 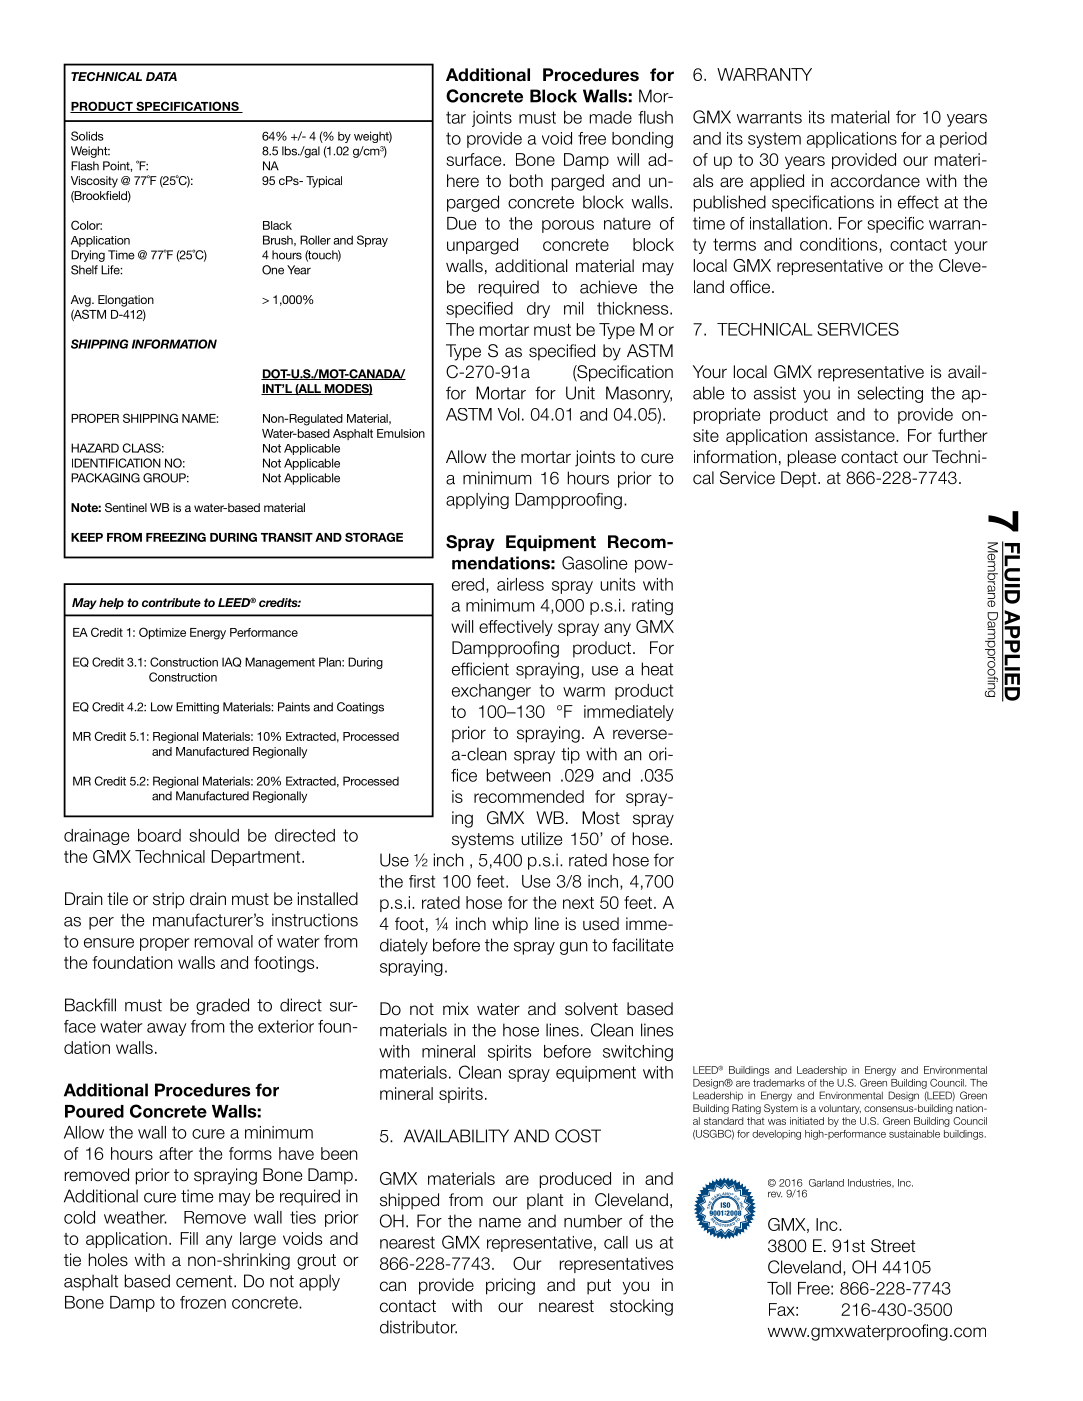 I want to click on mix, so click(x=456, y=1008).
